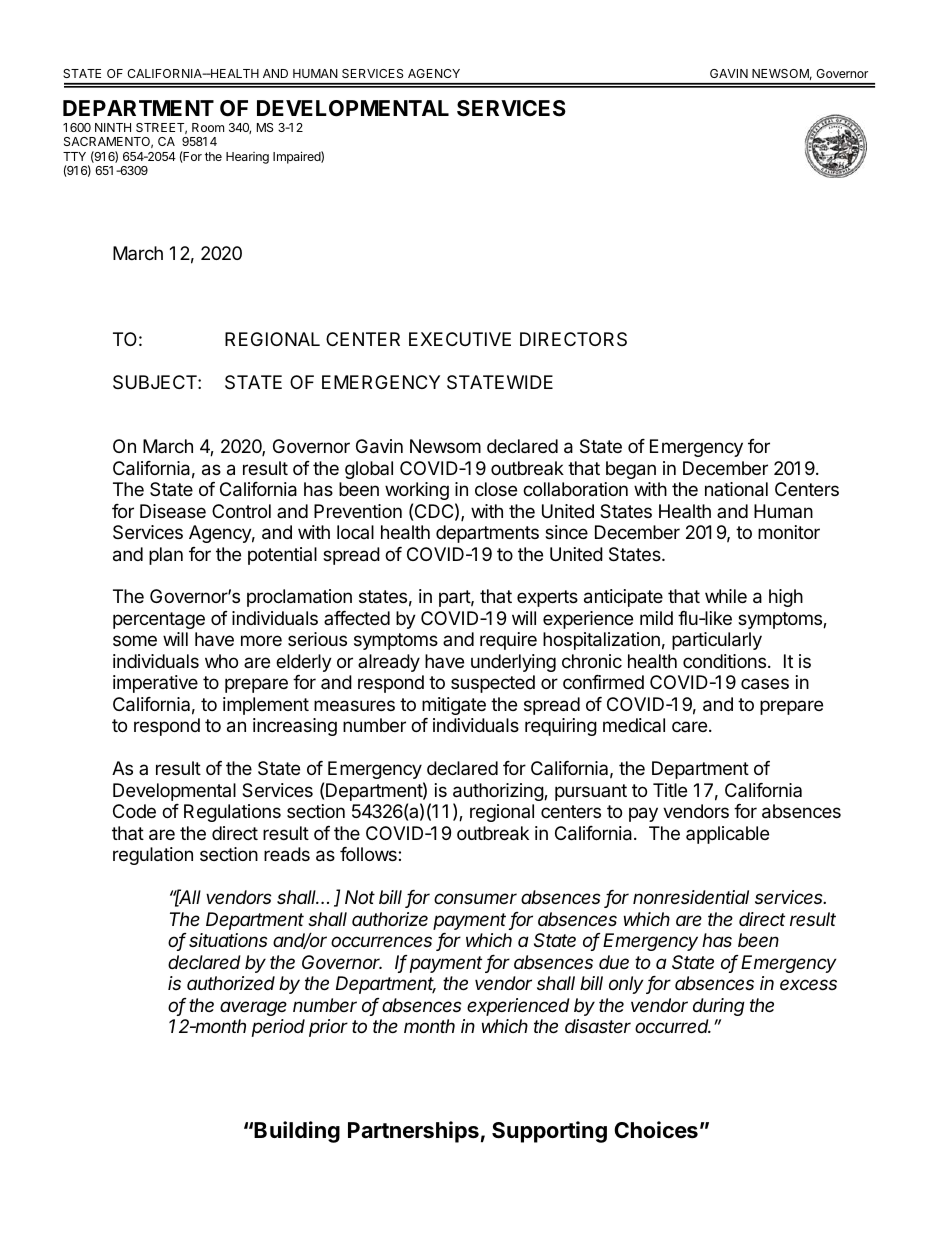 This screenshot has width=952, height=1233. What do you see at coordinates (724, 661) in the screenshot?
I see `conditions` at bounding box center [724, 661].
